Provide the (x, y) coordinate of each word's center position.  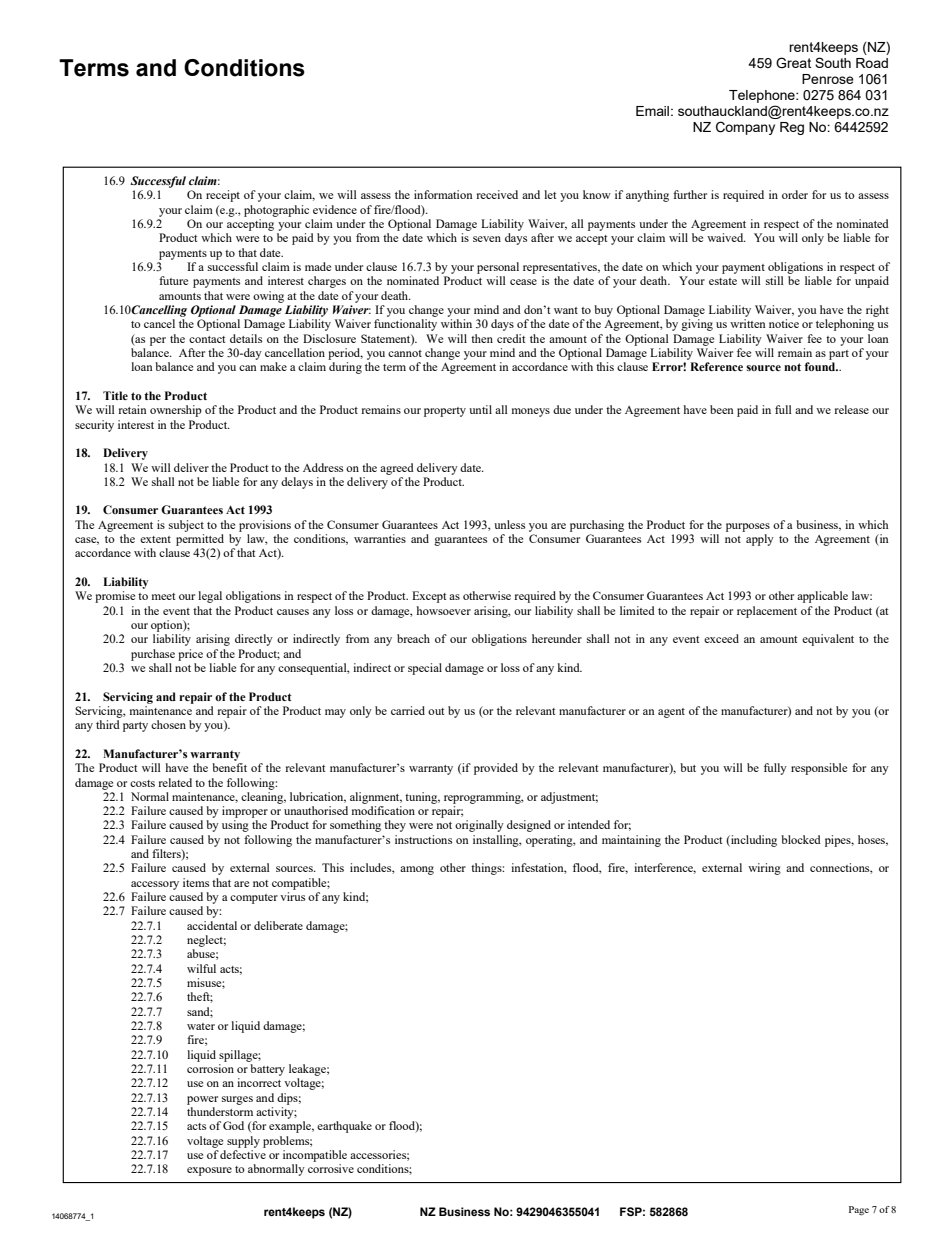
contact (207, 339)
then (482, 338)
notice (784, 323)
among (417, 870)
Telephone (763, 96)
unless (509, 524)
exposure (209, 1171)
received (497, 194)
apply (760, 540)
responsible (819, 769)
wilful (201, 968)
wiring (764, 869)
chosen (168, 724)
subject (186, 526)
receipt (223, 196)
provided (496, 769)
